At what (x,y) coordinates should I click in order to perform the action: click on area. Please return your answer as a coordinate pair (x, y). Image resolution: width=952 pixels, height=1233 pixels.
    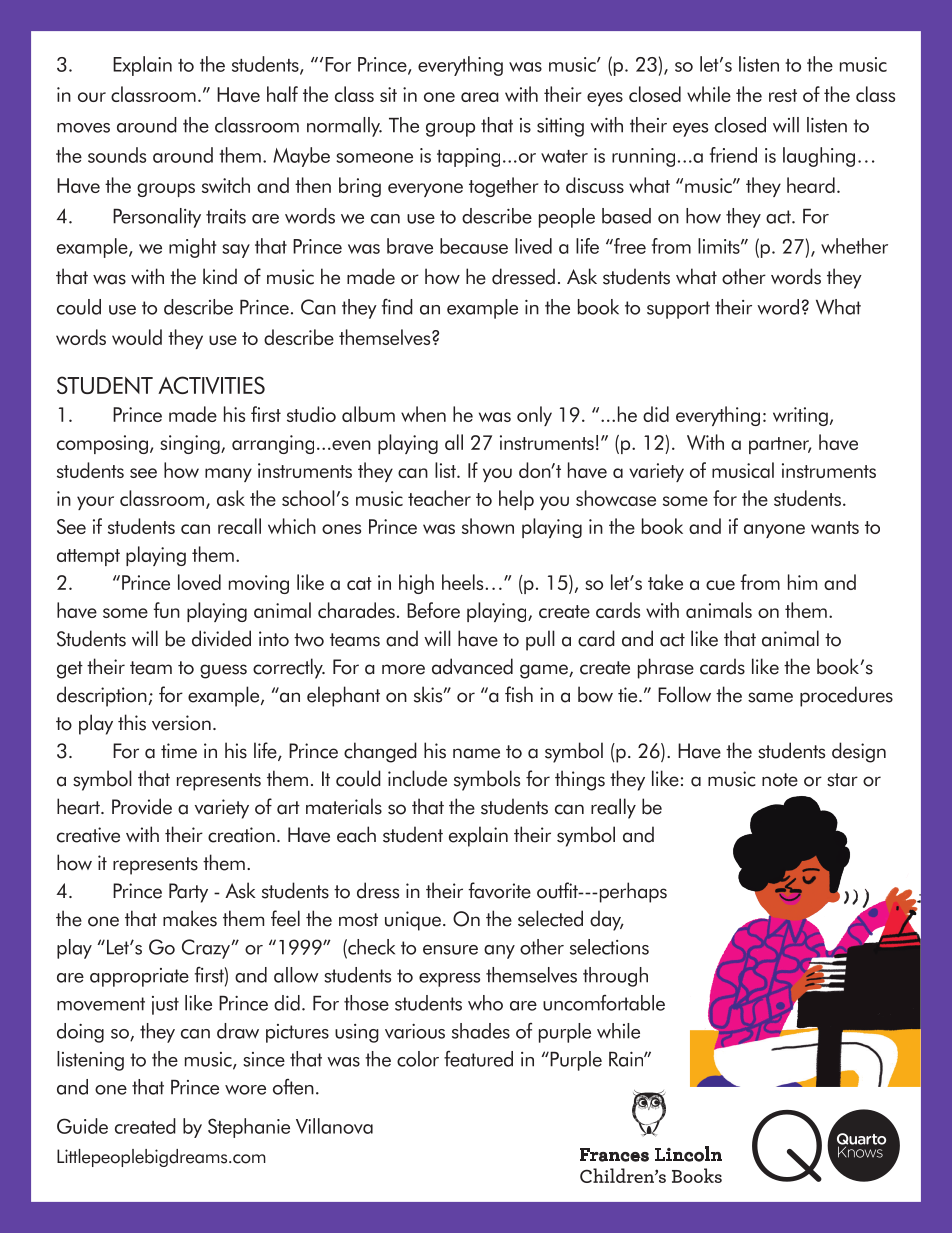
    Looking at the image, I should click on (480, 97).
